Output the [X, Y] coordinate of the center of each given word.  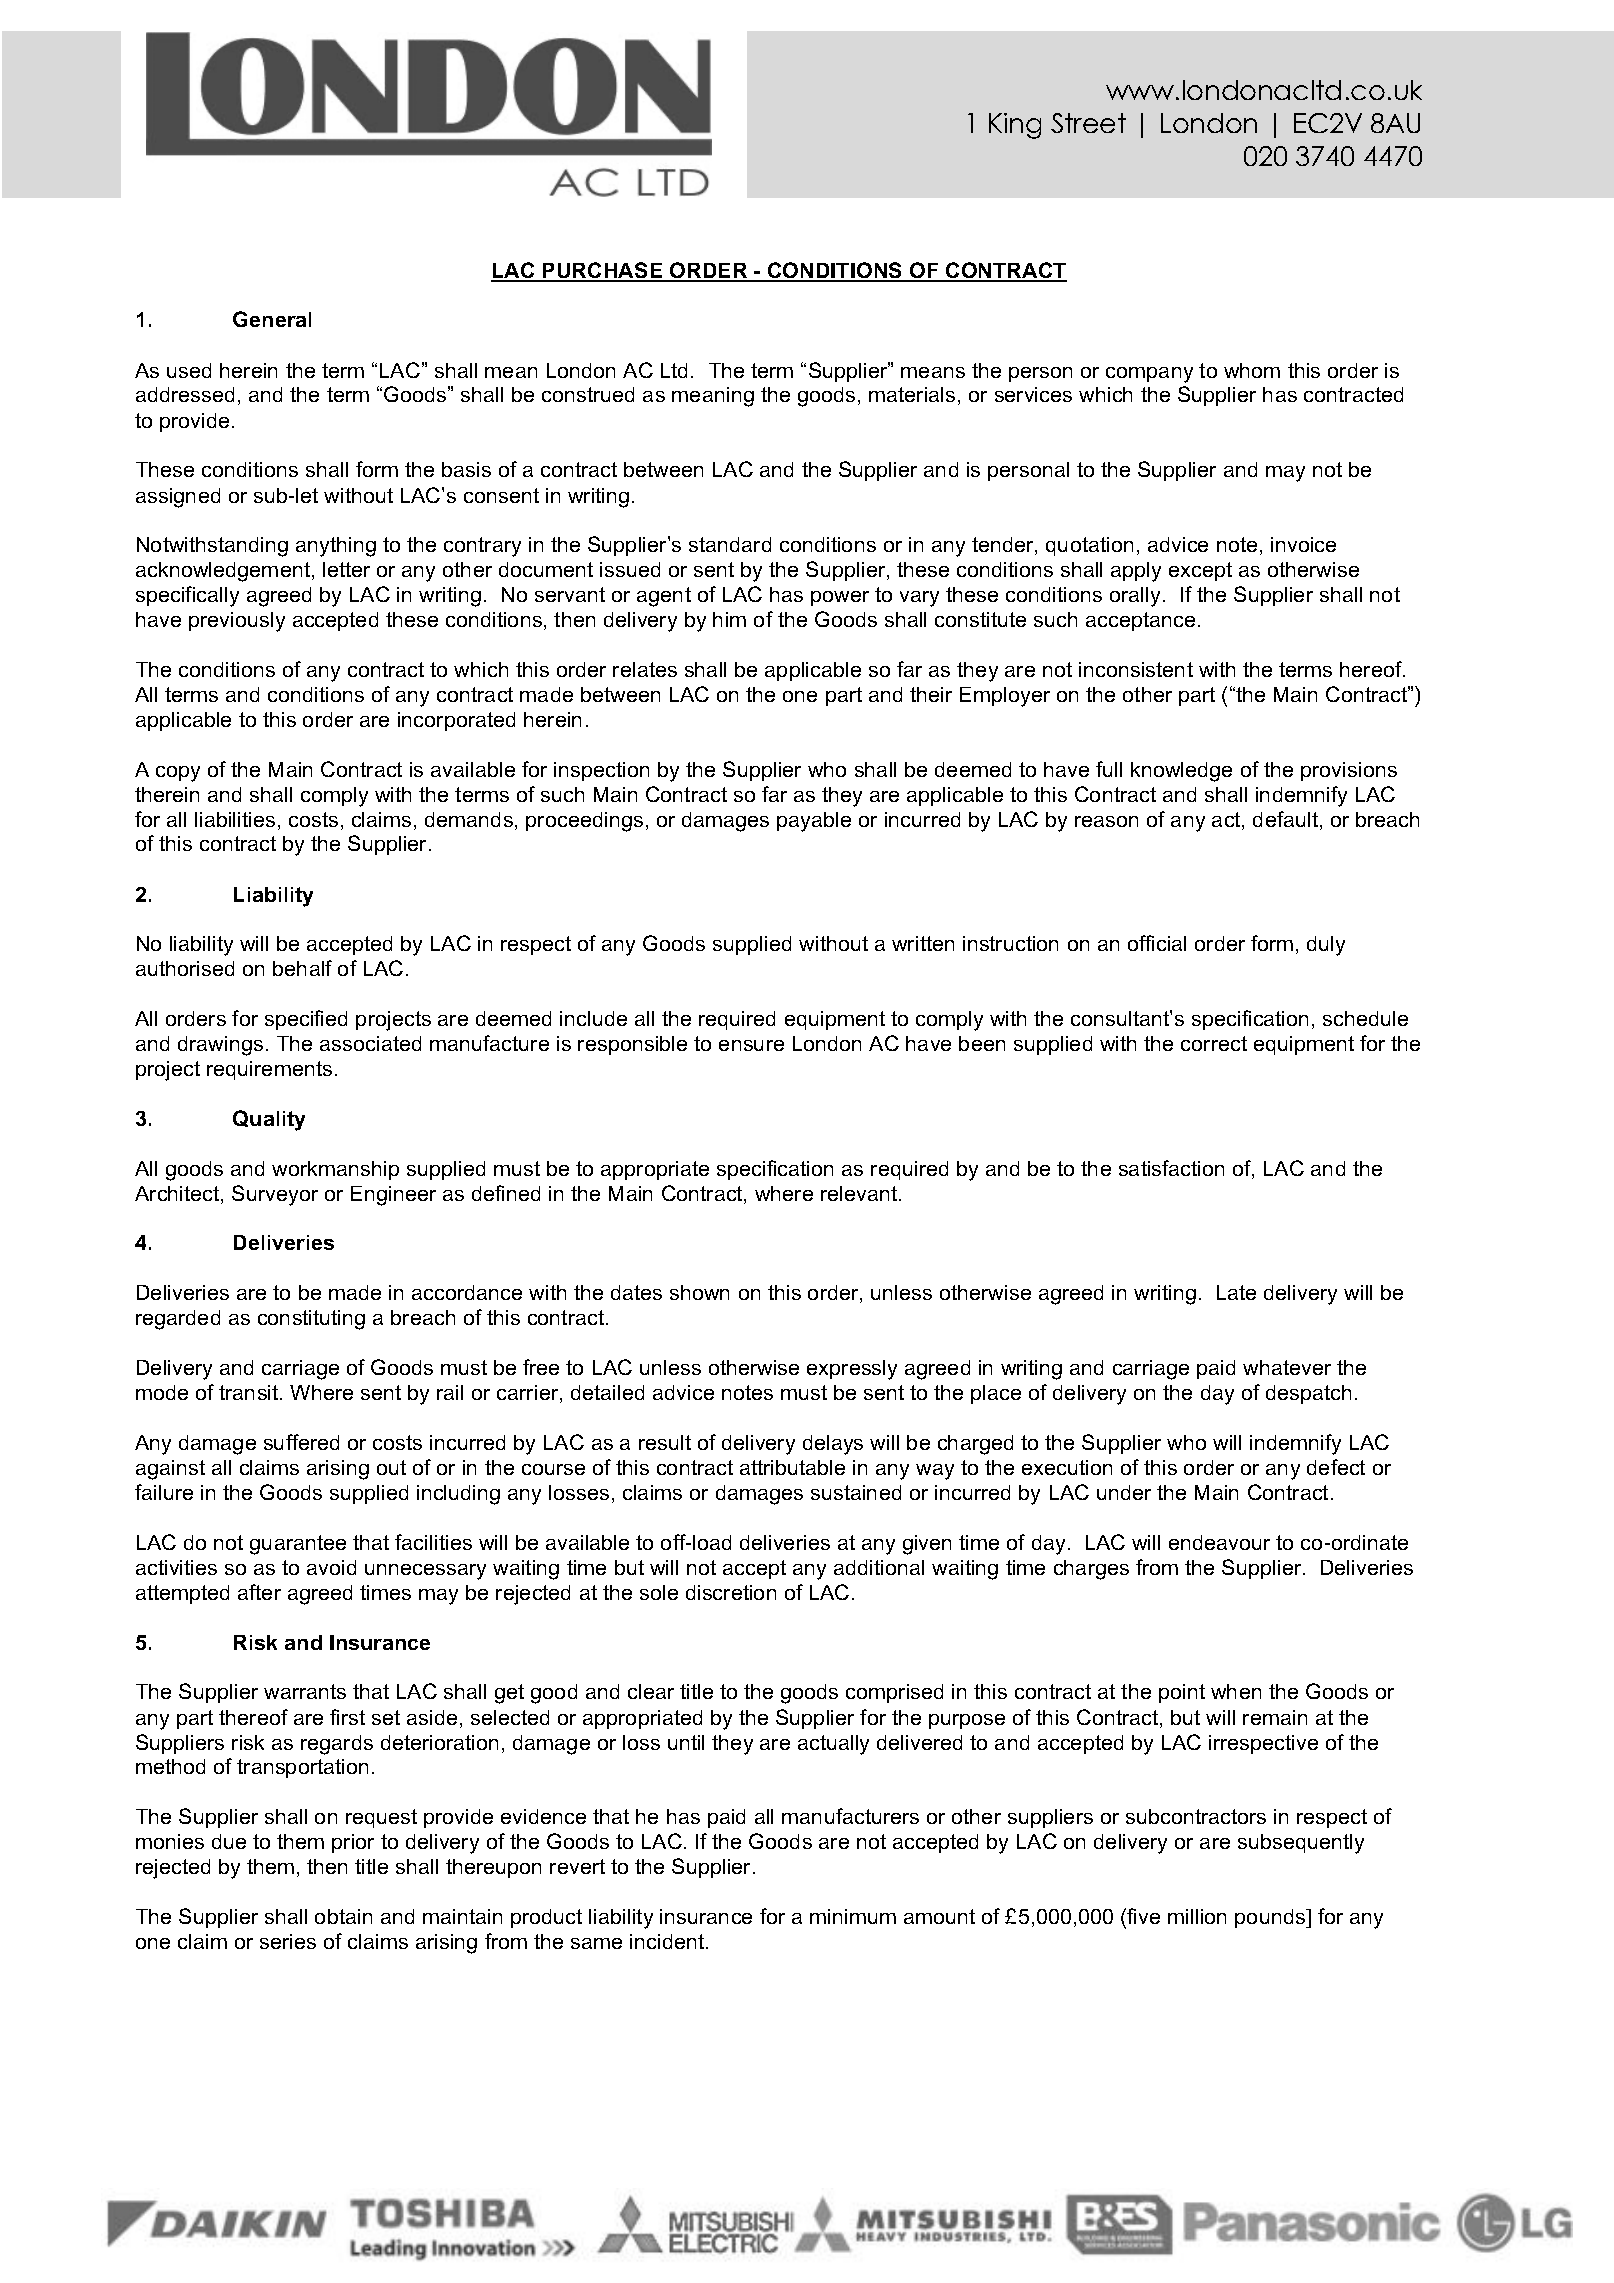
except [1200, 571]
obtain [343, 1916]
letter [346, 569]
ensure [751, 1045]
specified [306, 1020]
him [729, 619]
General [272, 319]
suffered [301, 1442]
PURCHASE [603, 271]
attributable [792, 1467]
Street [1088, 123]
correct [1214, 1043]
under [1124, 1492]
